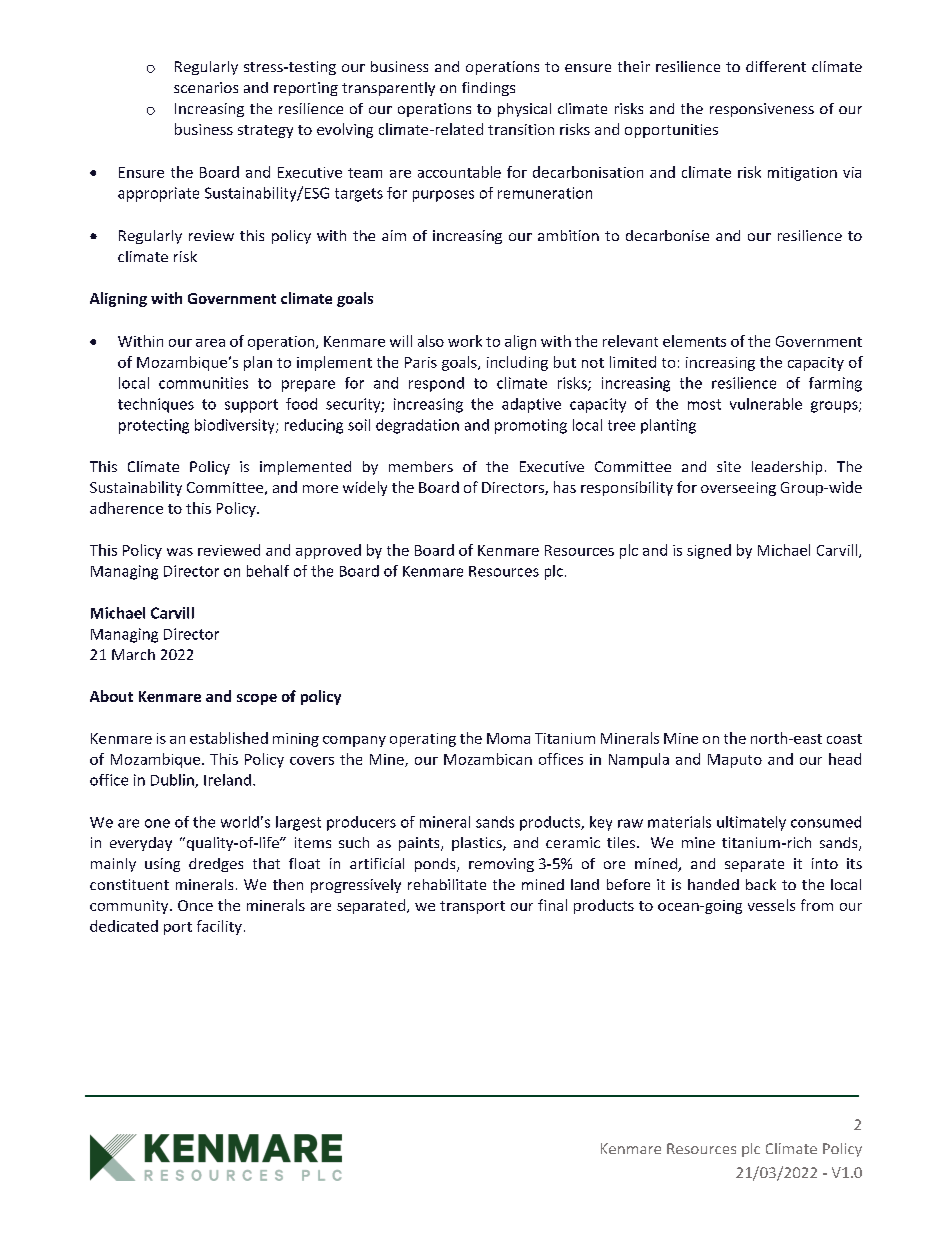  What do you see at coordinates (771, 905) in the screenshot?
I see `vessels` at bounding box center [771, 905].
